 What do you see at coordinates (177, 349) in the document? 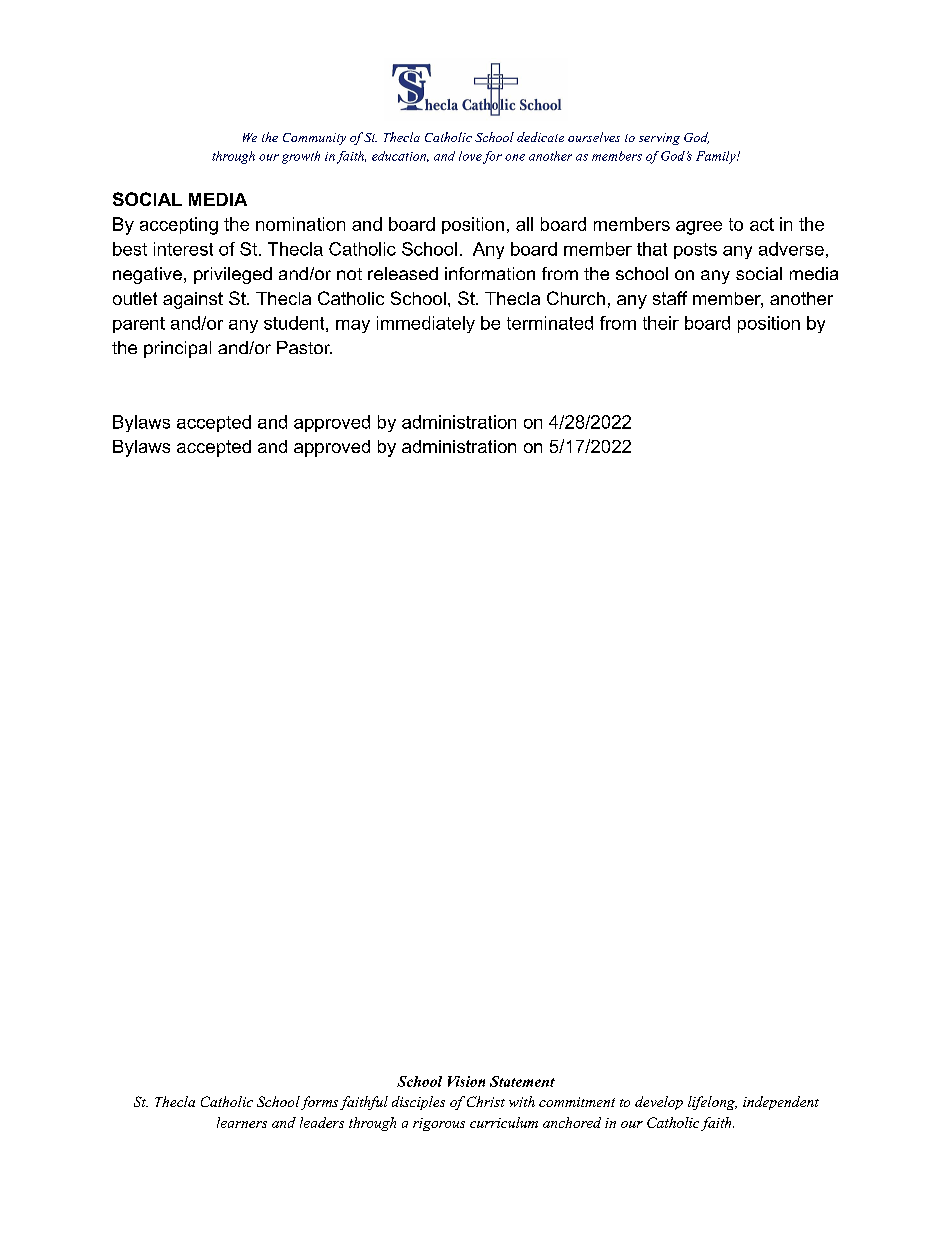
I see `principal` at bounding box center [177, 349].
